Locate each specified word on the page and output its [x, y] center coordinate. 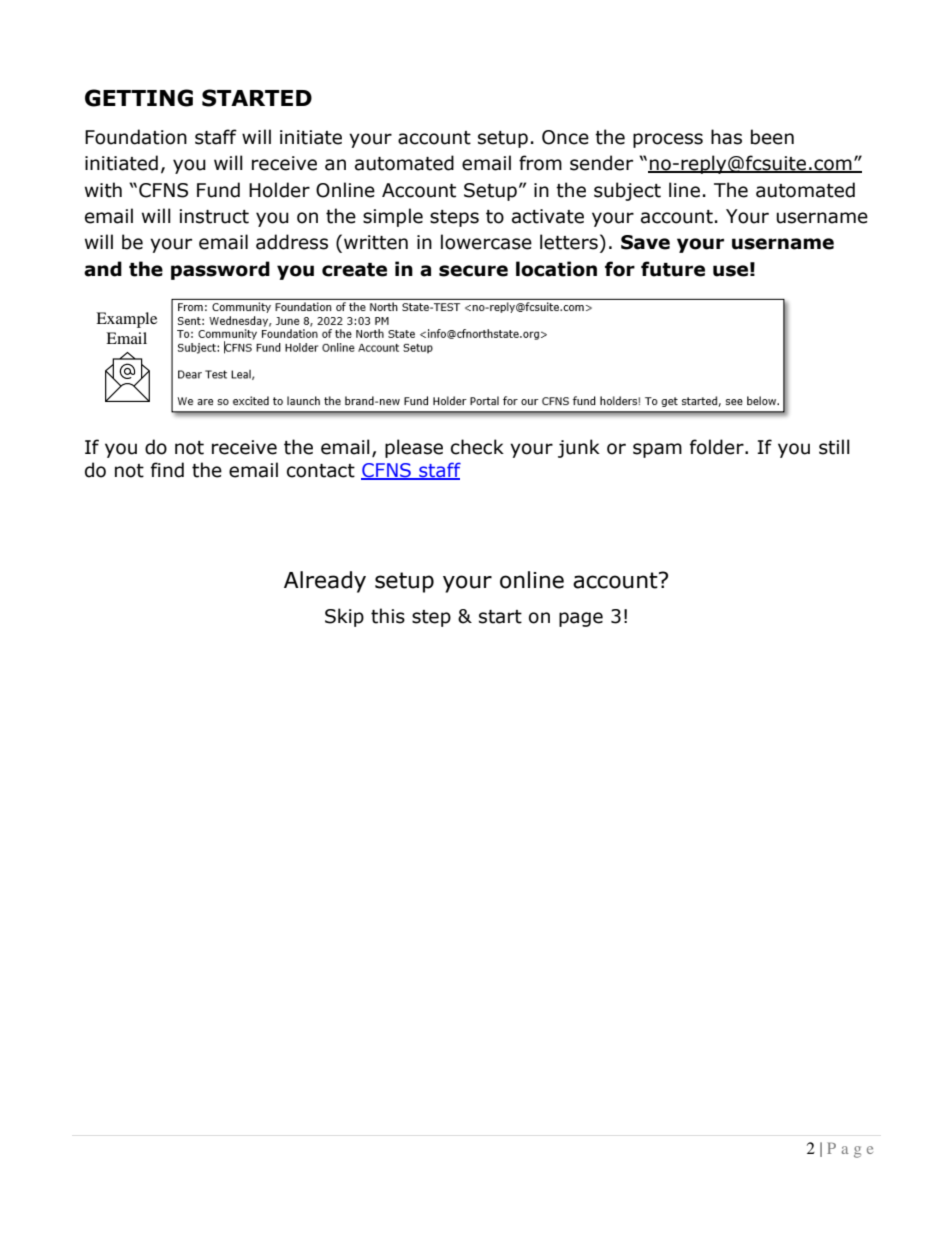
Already [325, 582]
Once [565, 137]
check [477, 447]
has [726, 137]
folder [718, 447]
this [388, 616]
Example [126, 320]
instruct [214, 216]
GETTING [139, 98]
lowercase [486, 242]
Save [645, 242]
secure [473, 271]
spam [657, 450]
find [167, 470]
